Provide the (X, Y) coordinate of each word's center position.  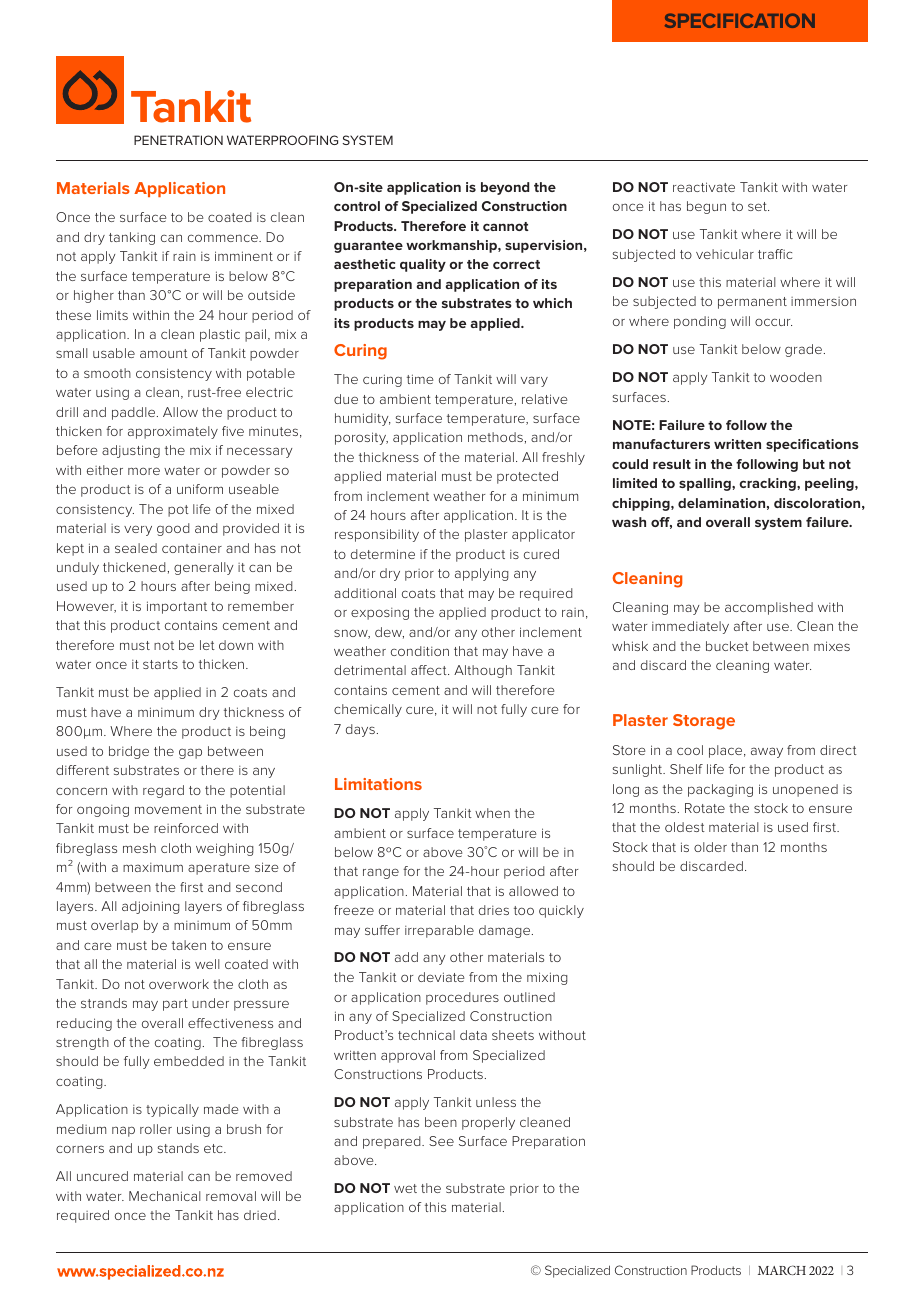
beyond (505, 188)
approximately (173, 432)
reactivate (704, 187)
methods (495, 437)
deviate (441, 977)
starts (160, 664)
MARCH (782, 1270)
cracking (768, 484)
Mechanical (165, 1196)
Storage (704, 722)
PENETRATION (178, 140)
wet (405, 1188)
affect (430, 670)
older (710, 847)
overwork (179, 984)
